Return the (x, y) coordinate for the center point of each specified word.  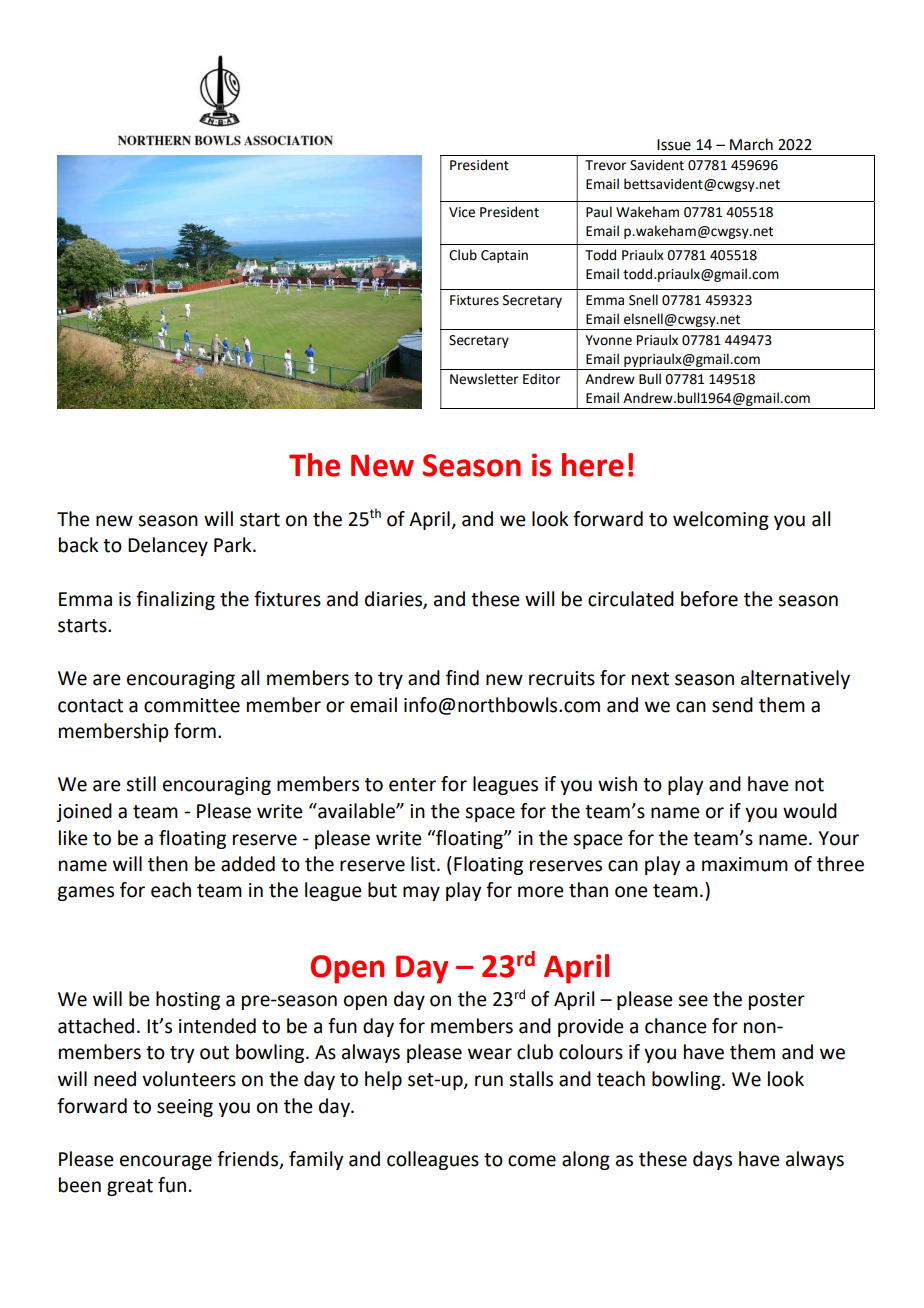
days (712, 1160)
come (532, 1161)
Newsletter (484, 379)
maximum (745, 864)
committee (192, 705)
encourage (166, 1162)
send (732, 705)
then (168, 864)
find (462, 678)
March (751, 144)
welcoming (721, 520)
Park (234, 545)
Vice (462, 212)
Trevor (605, 165)
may (421, 893)
